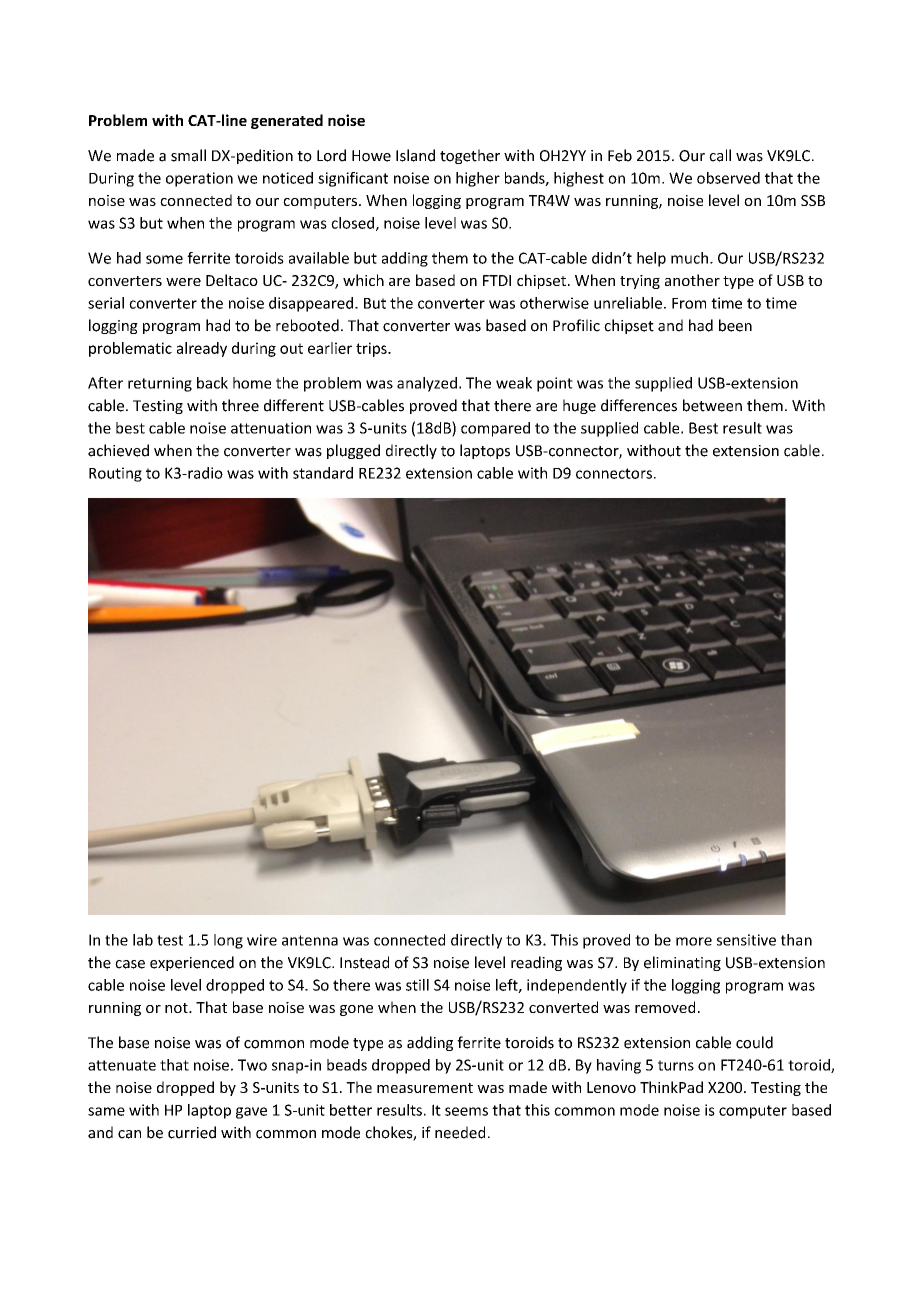  Describe the element at coordinates (188, 155) in the page. I see `small` at that location.
